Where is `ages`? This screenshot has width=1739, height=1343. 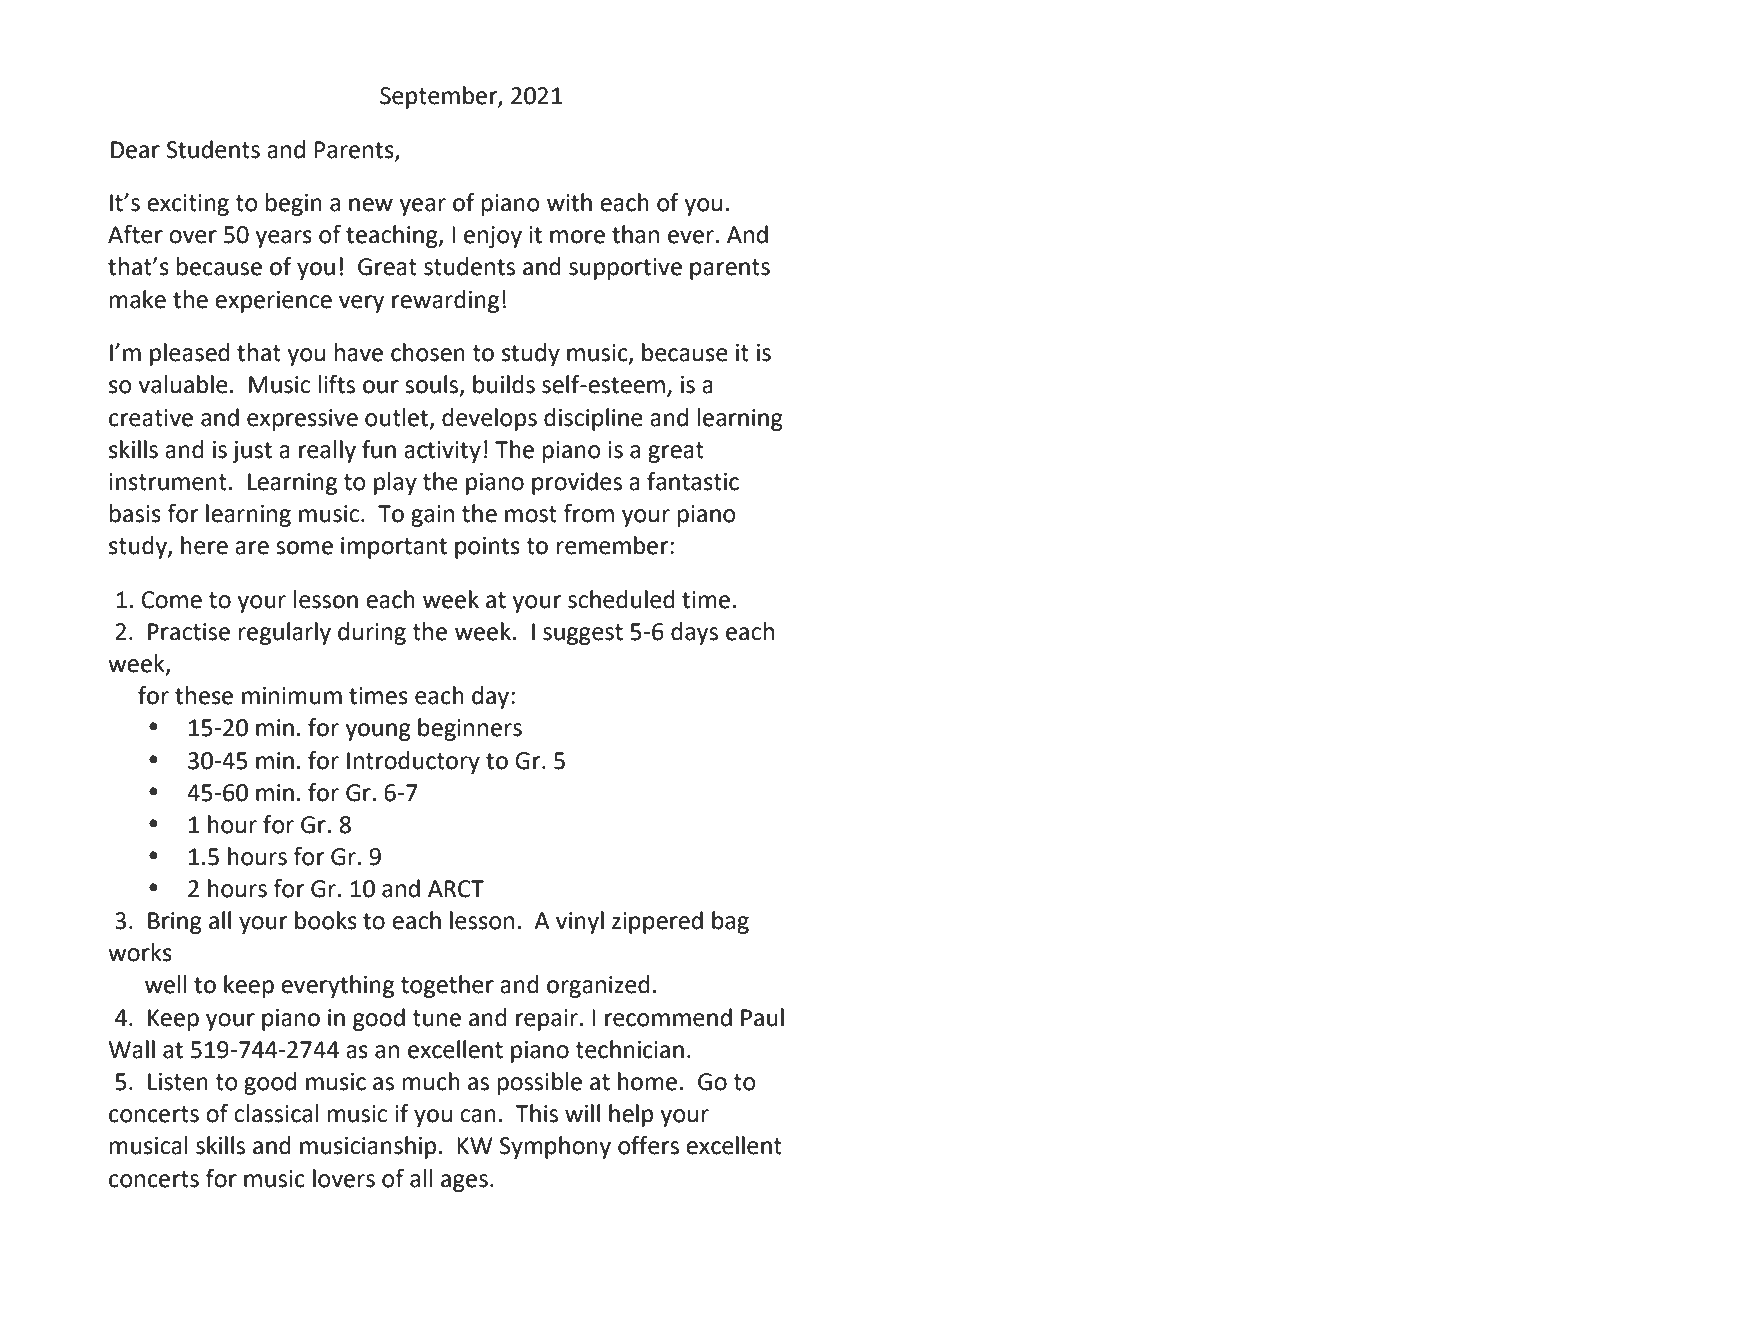
ages is located at coordinates (464, 1183).
